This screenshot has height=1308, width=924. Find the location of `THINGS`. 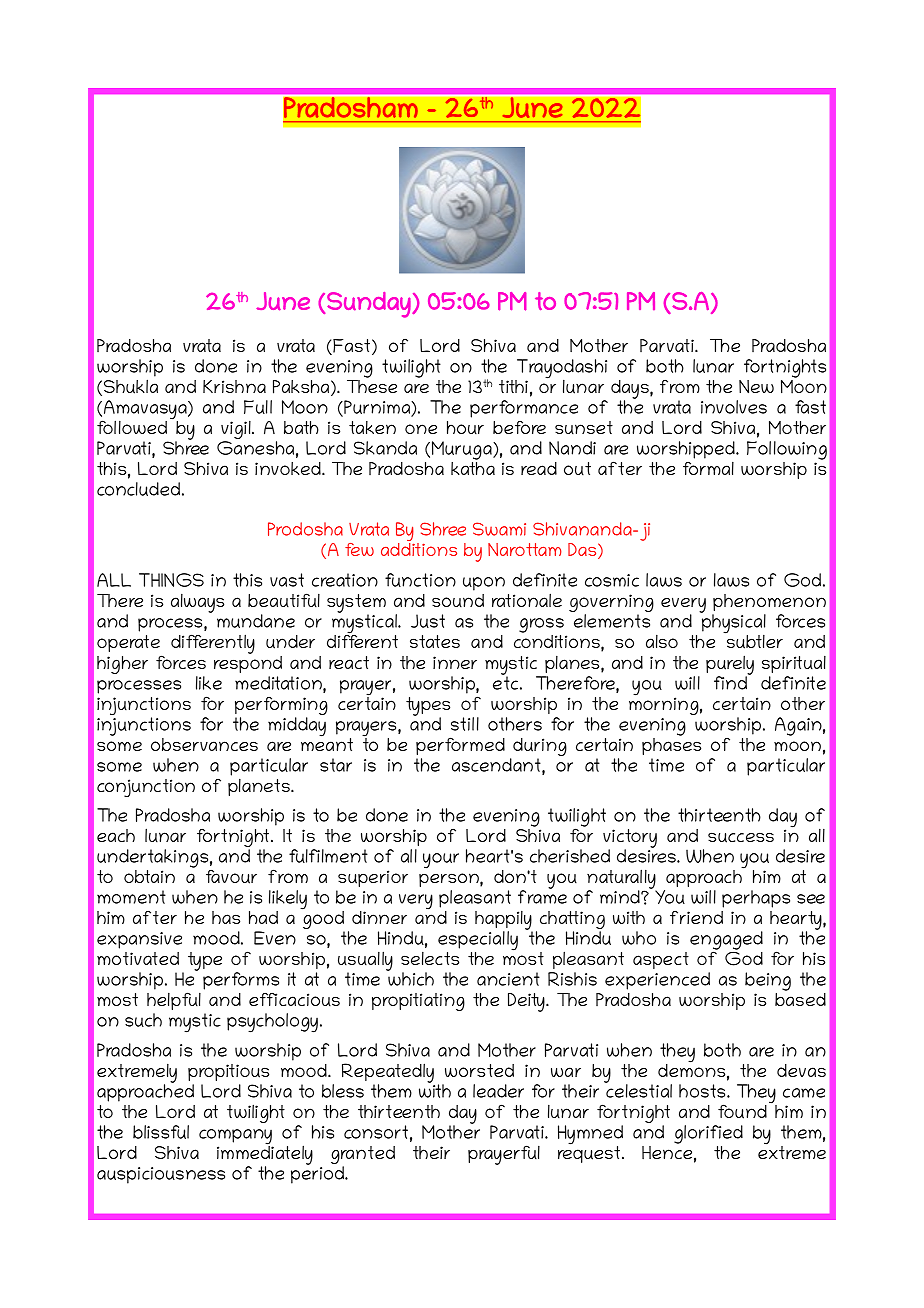

THINGS is located at coordinates (171, 580).
